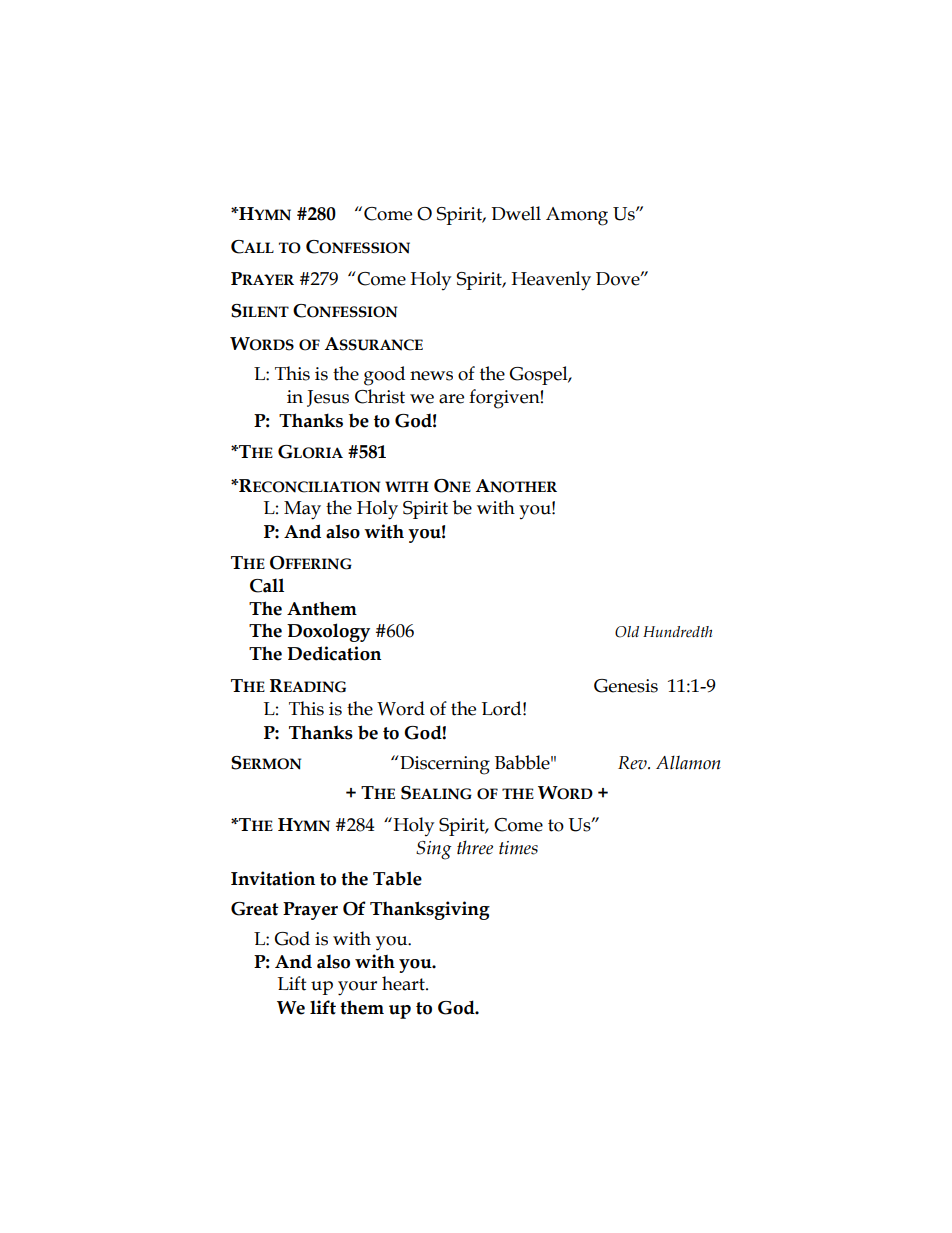  Describe the element at coordinates (577, 216) in the image. I see `Among` at that location.
